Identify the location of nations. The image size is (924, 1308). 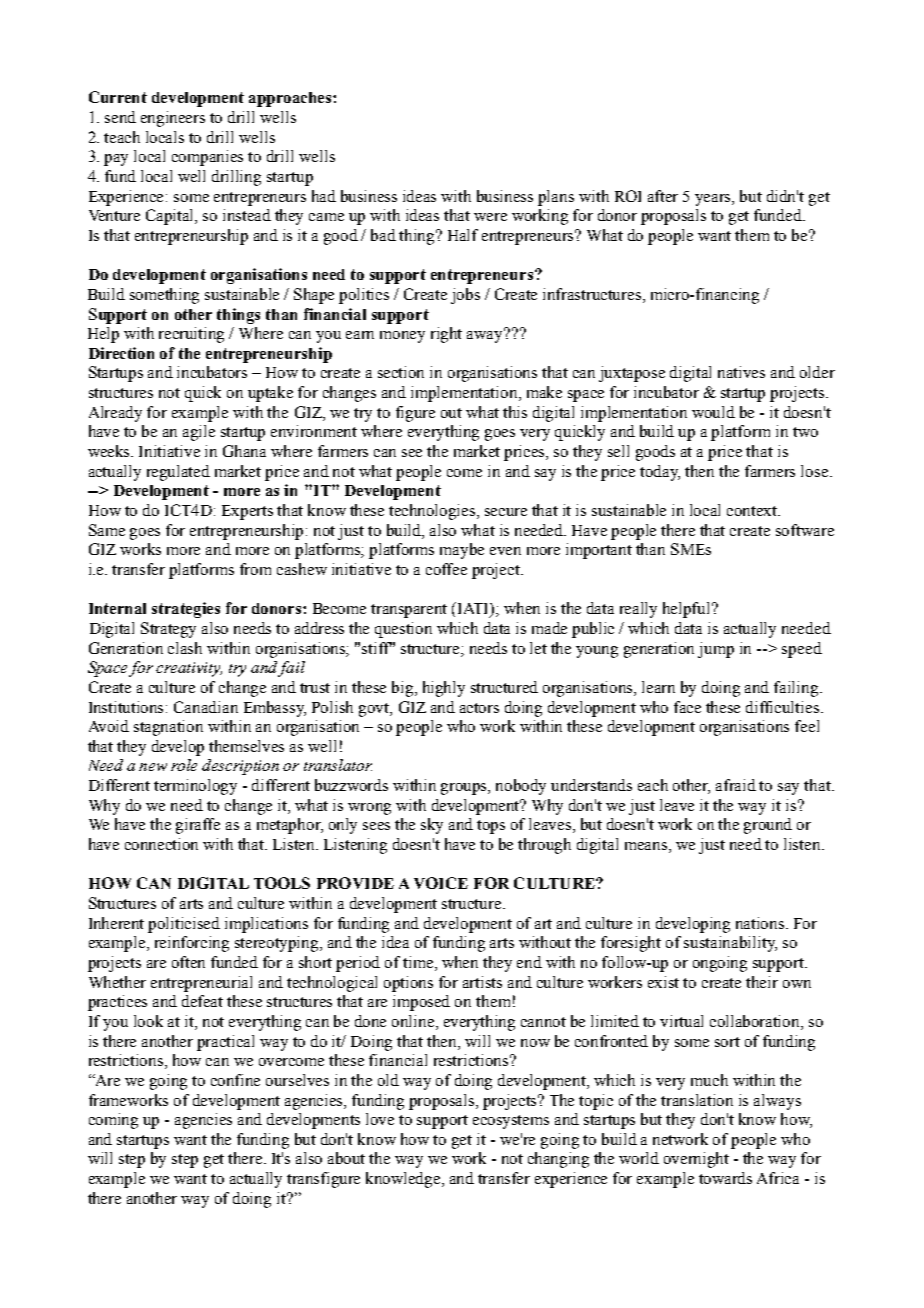
(761, 923).
